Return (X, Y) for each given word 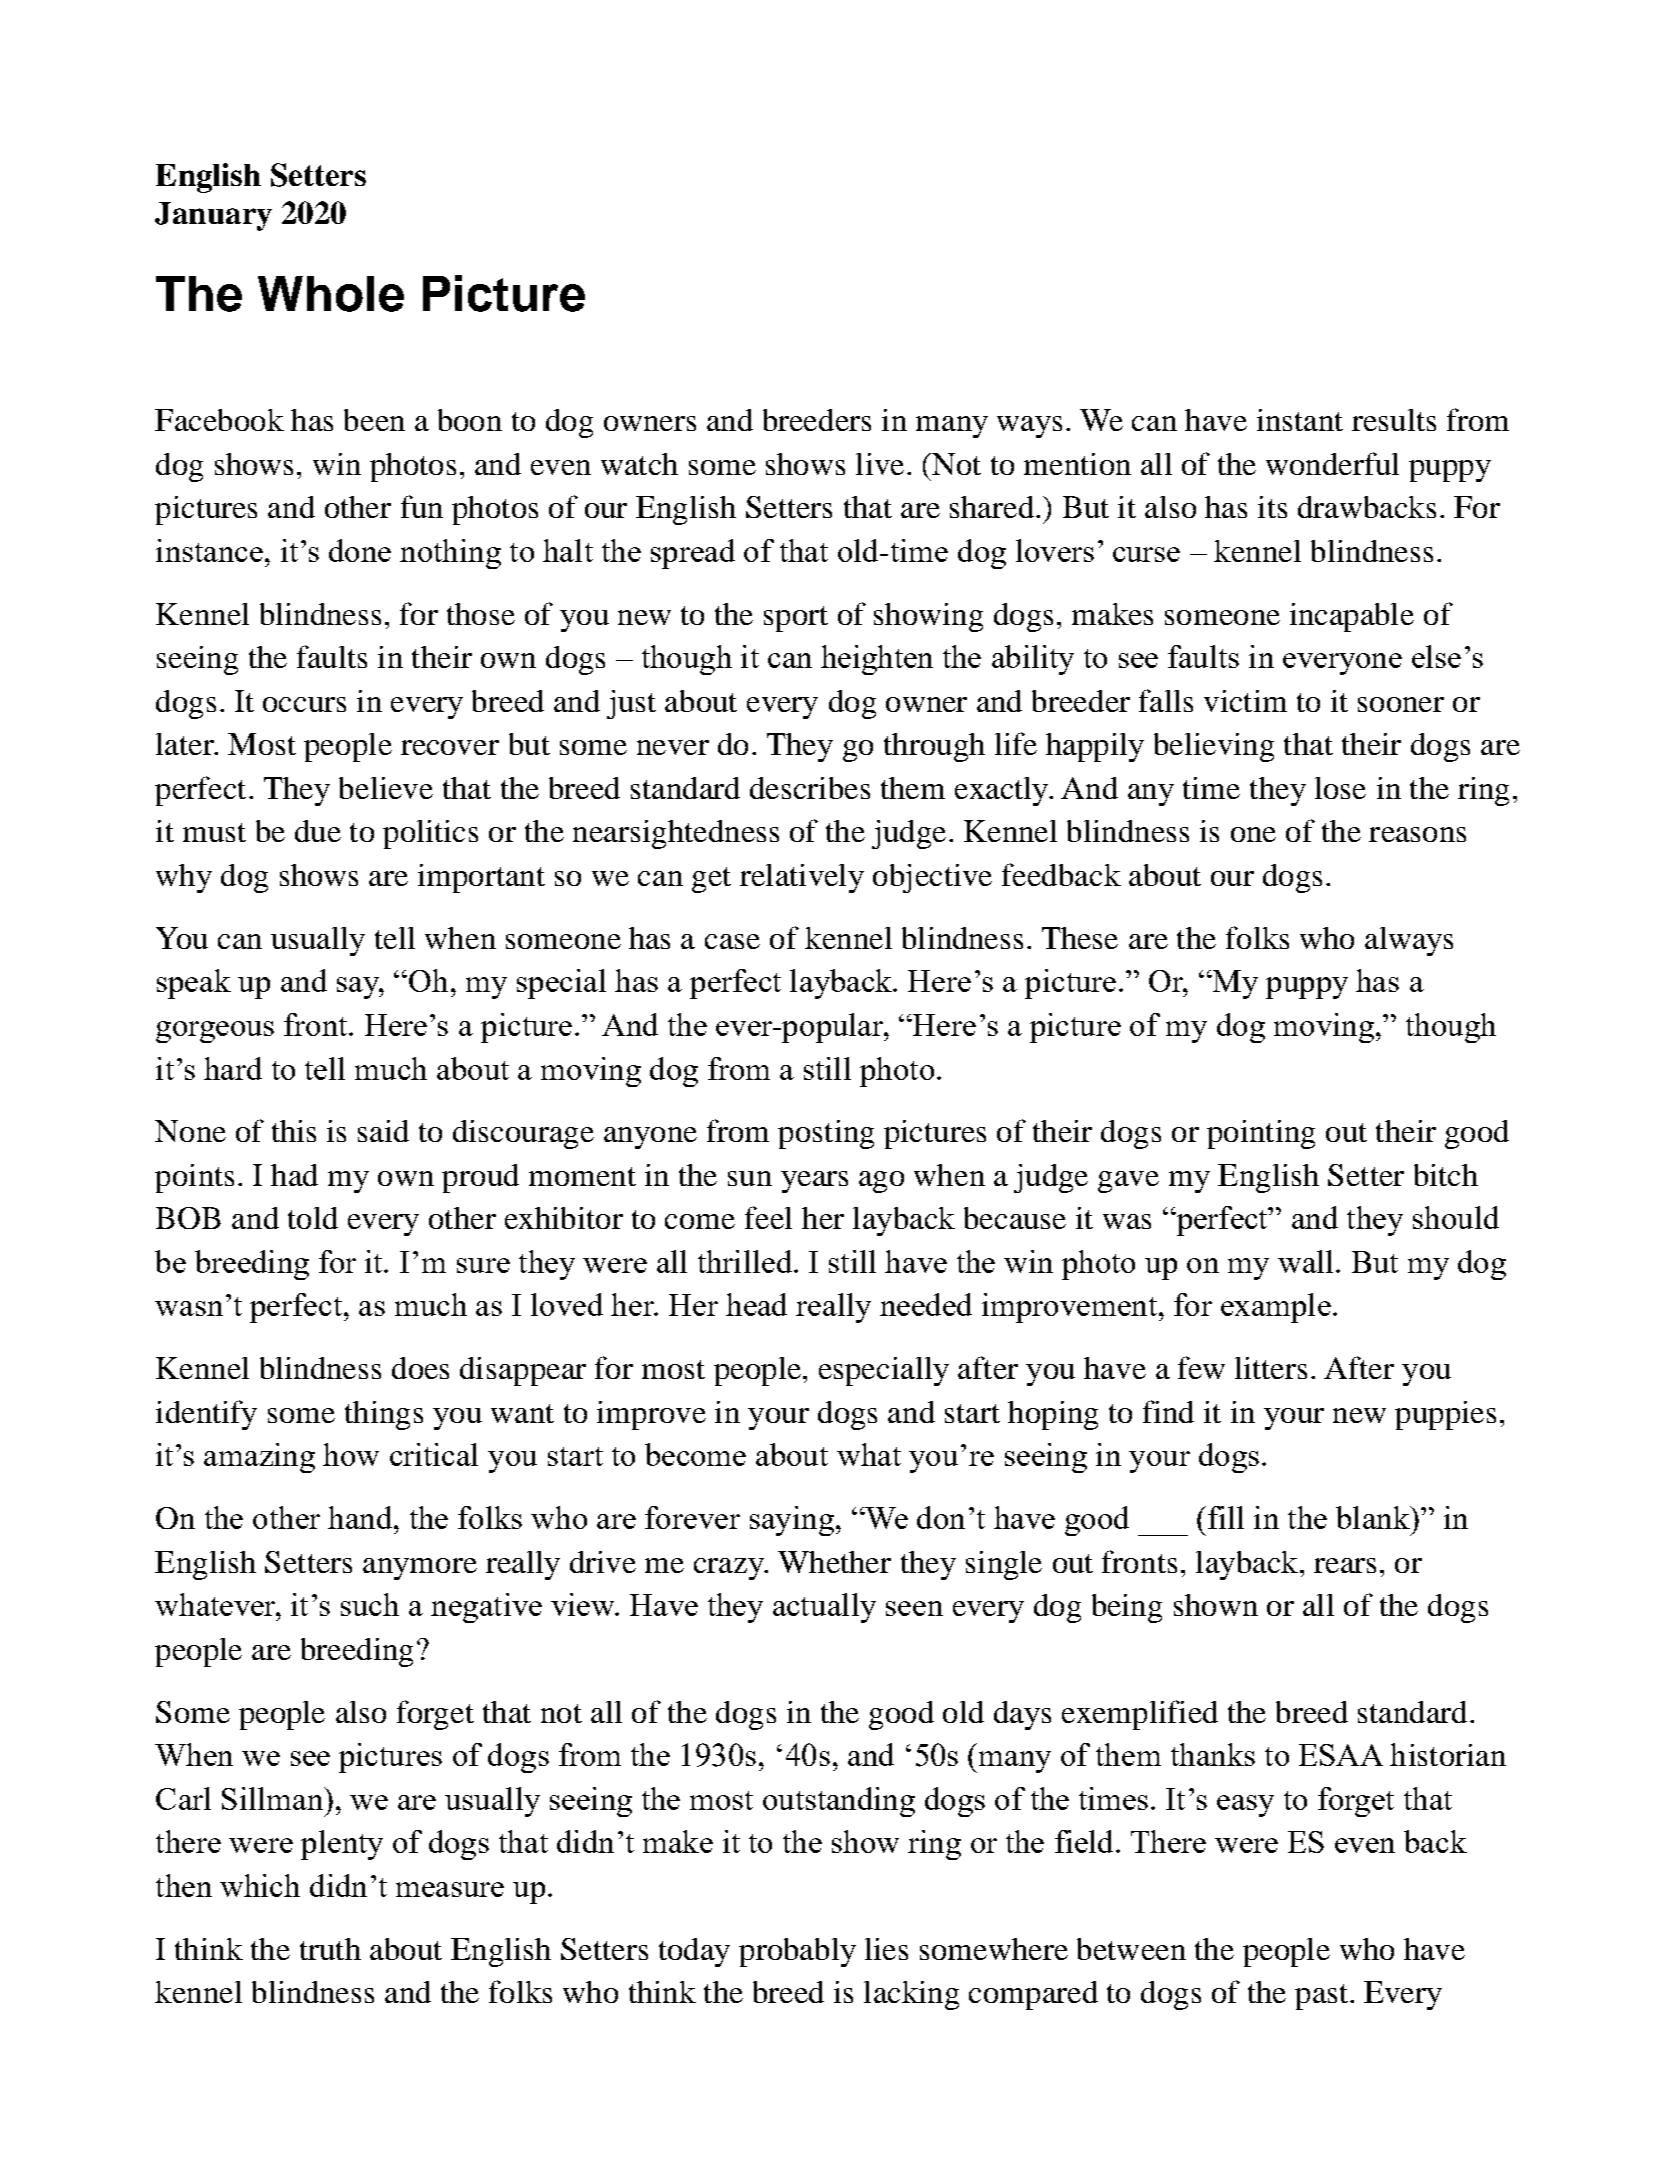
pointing (1261, 1134)
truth (330, 1949)
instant (1300, 420)
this (294, 1131)
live (880, 464)
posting (826, 1134)
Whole (331, 294)
